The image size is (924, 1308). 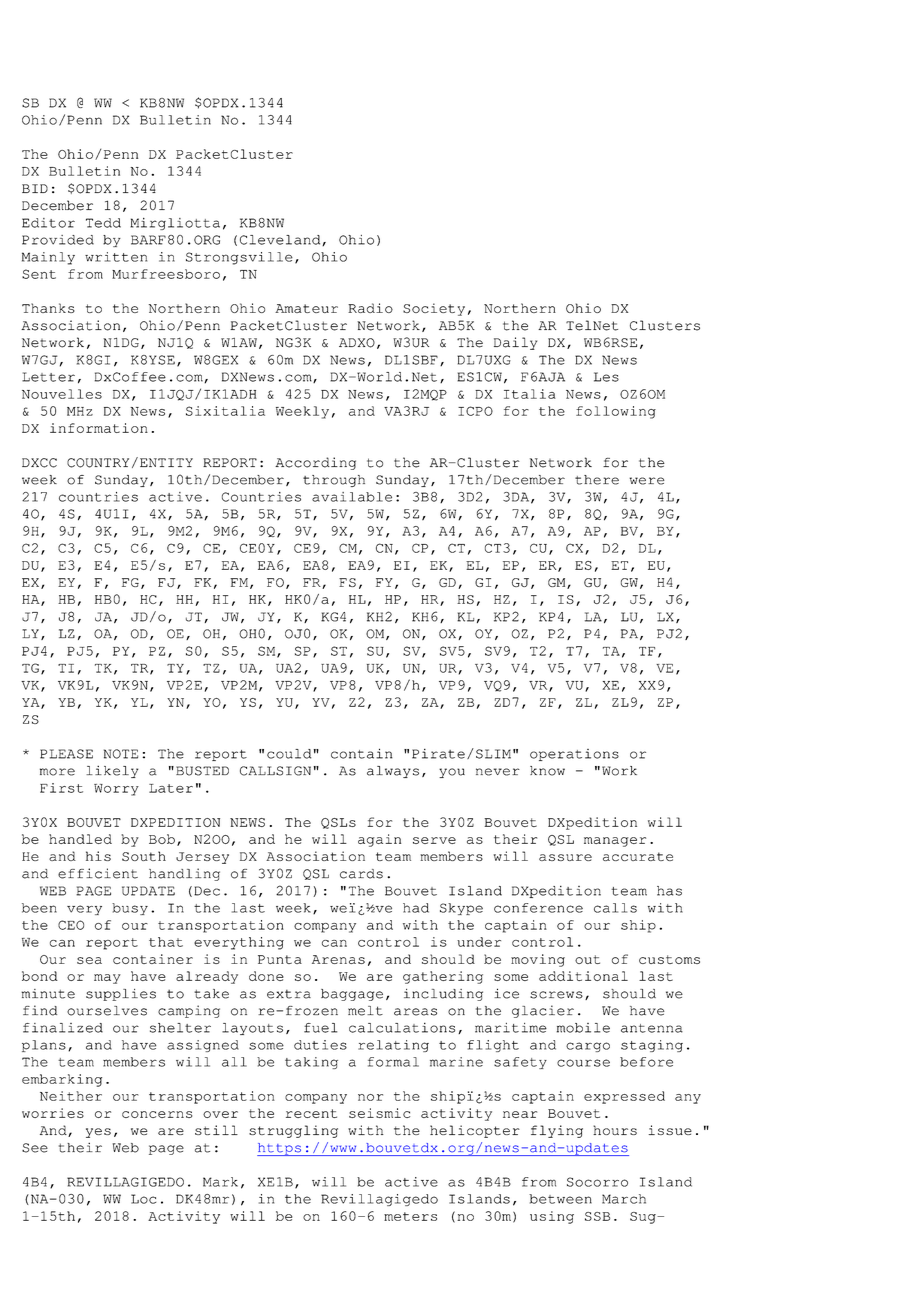 What do you see at coordinates (143, 1199) in the screenshot?
I see `Loc` at bounding box center [143, 1199].
